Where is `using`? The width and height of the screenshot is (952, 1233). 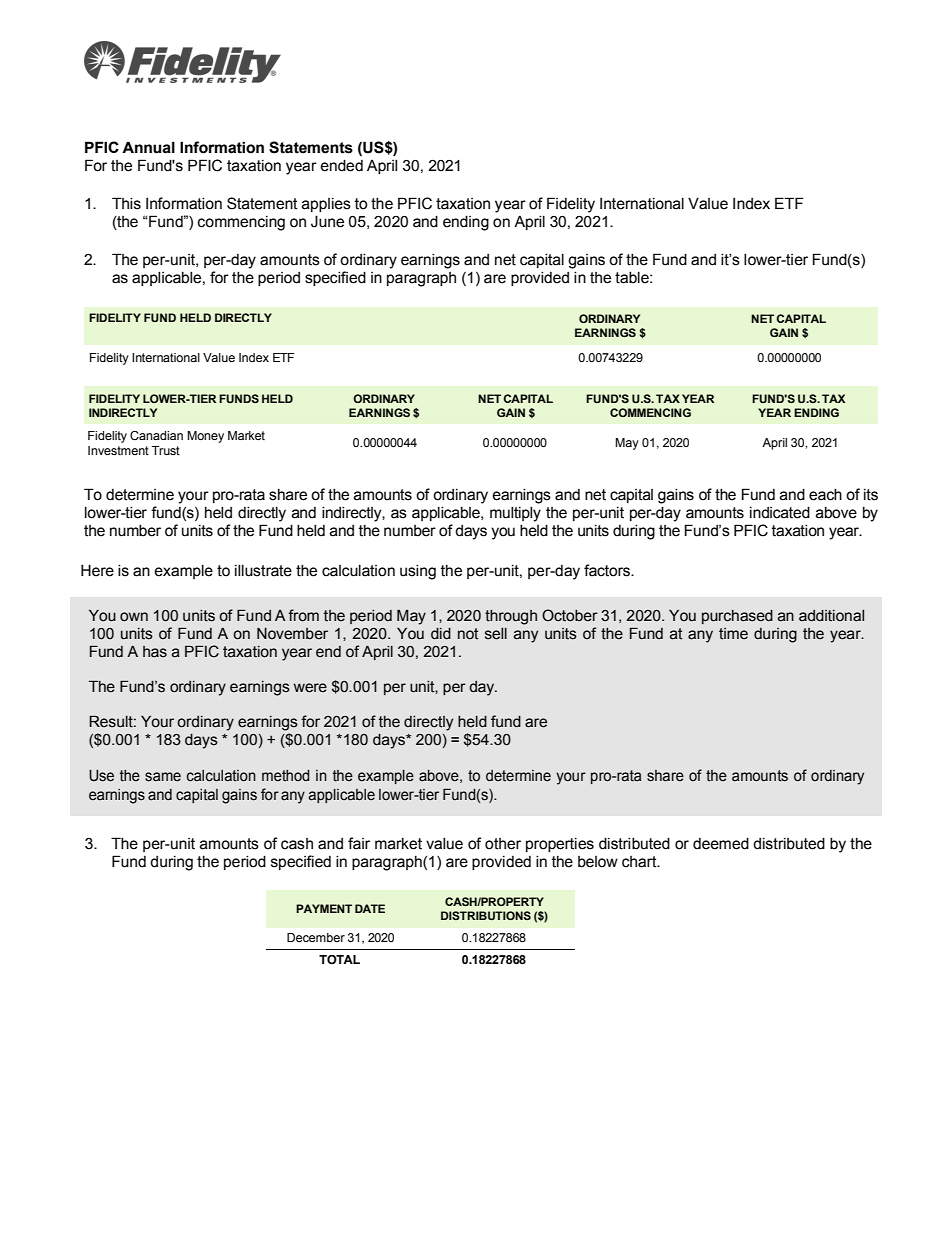
using is located at coordinates (418, 572).
